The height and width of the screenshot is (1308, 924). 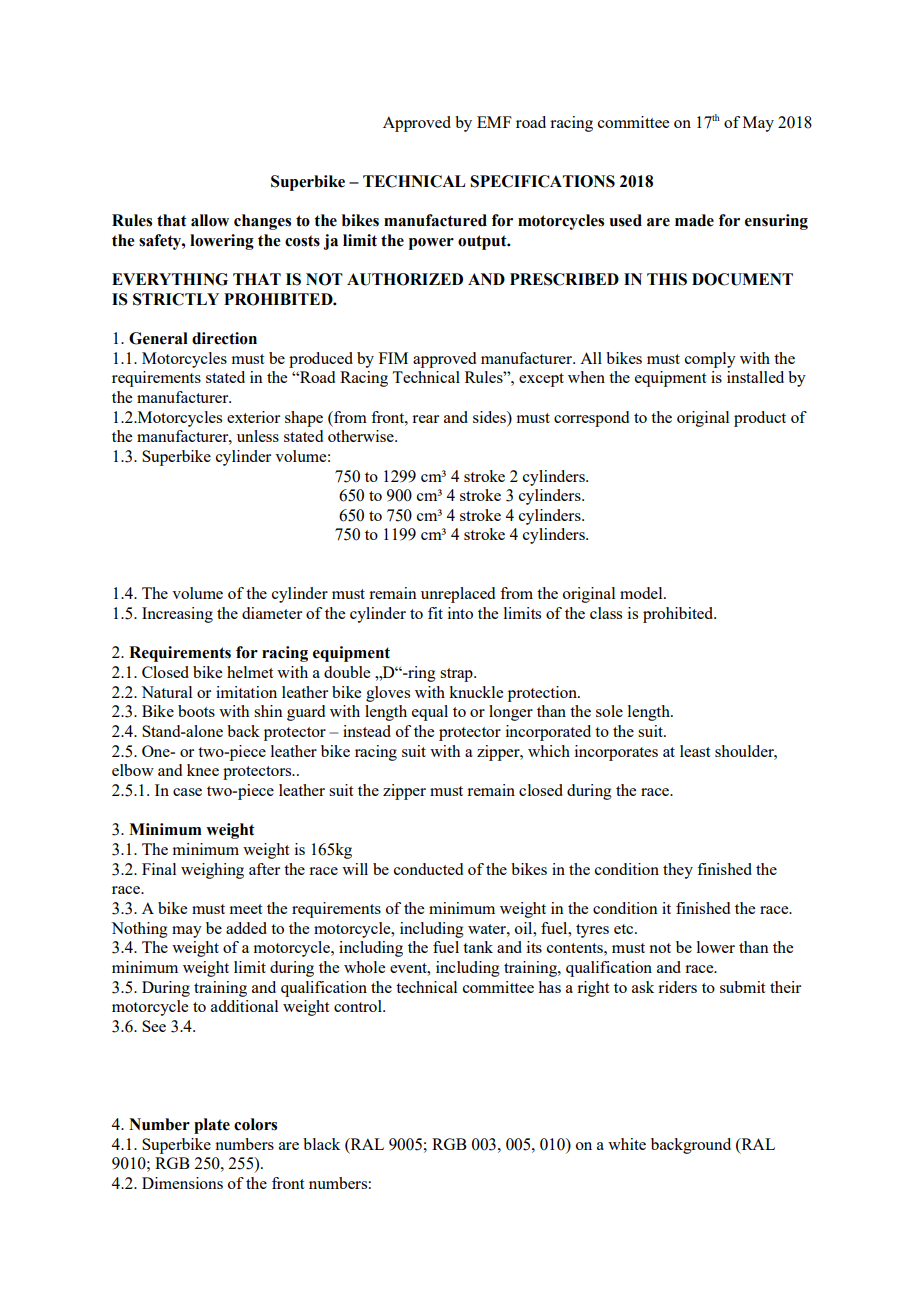 I want to click on they, so click(x=678, y=871).
